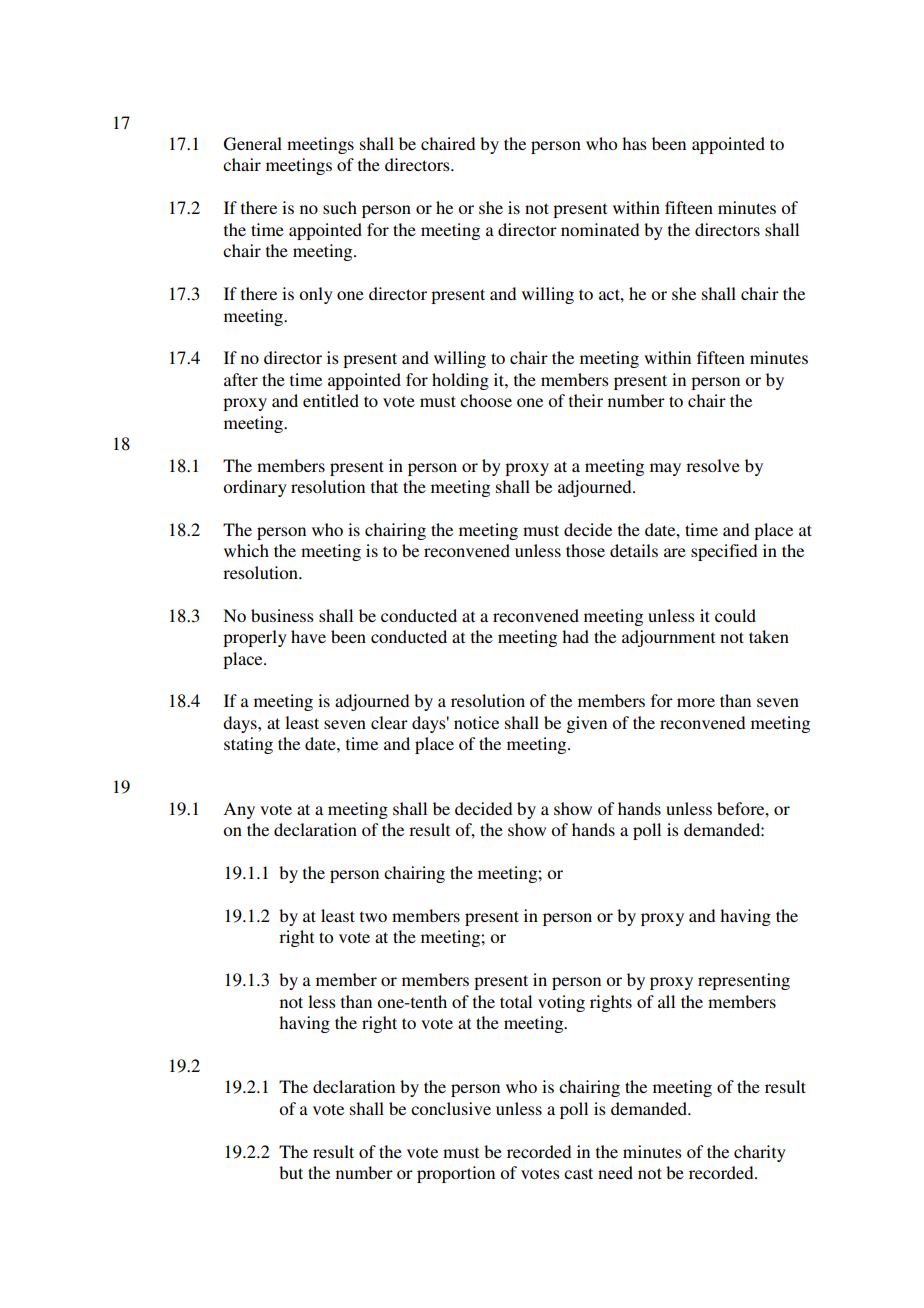  Describe the element at coordinates (308, 636) in the document. I see `have` at that location.
